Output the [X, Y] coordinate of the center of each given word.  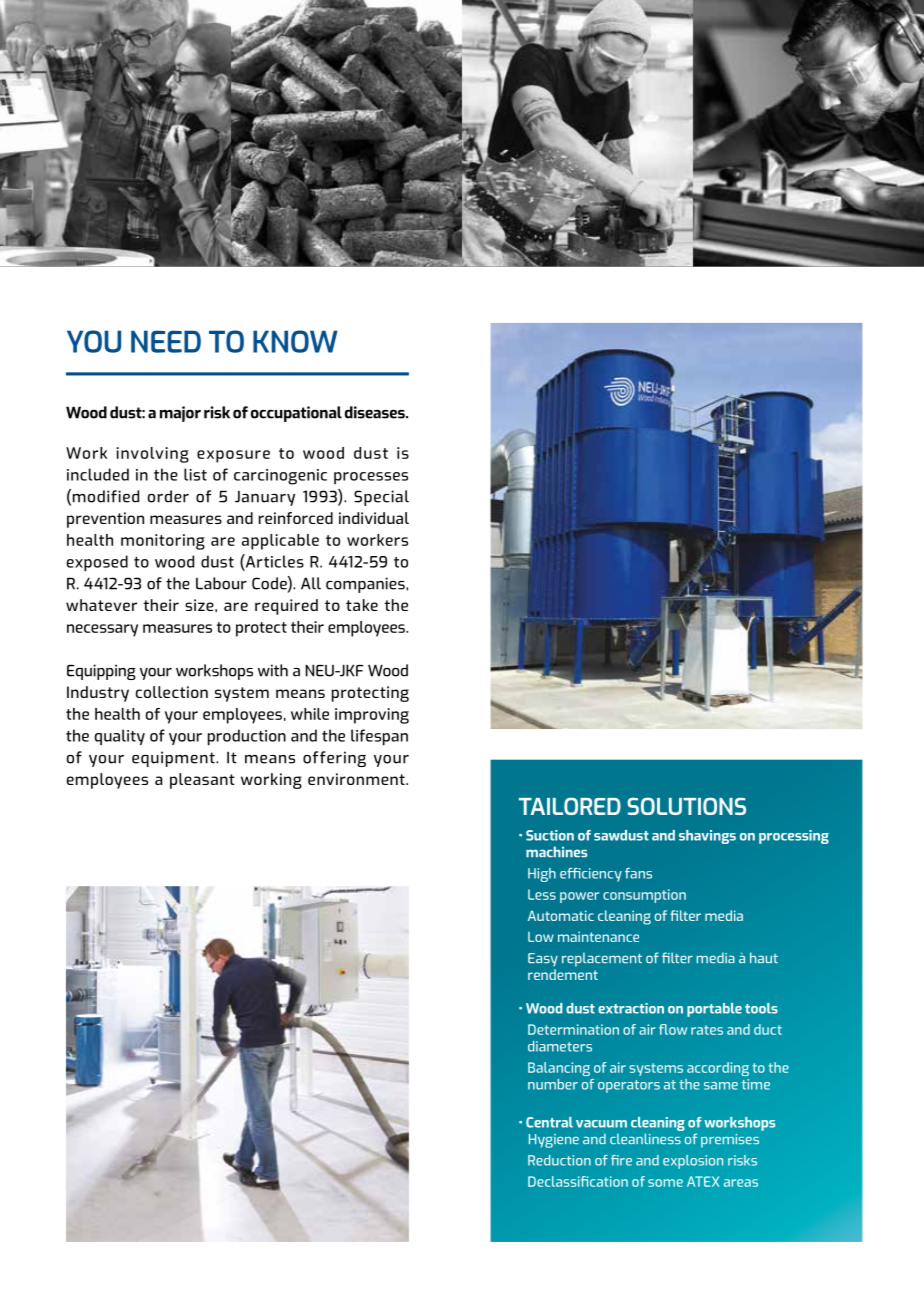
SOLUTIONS [686, 806]
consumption [644, 896]
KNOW [295, 341]
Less [542, 894]
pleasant [202, 781]
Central [549, 1122]
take [362, 605]
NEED [166, 341]
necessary [102, 630]
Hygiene [554, 1141]
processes [371, 478]
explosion [693, 1162]
